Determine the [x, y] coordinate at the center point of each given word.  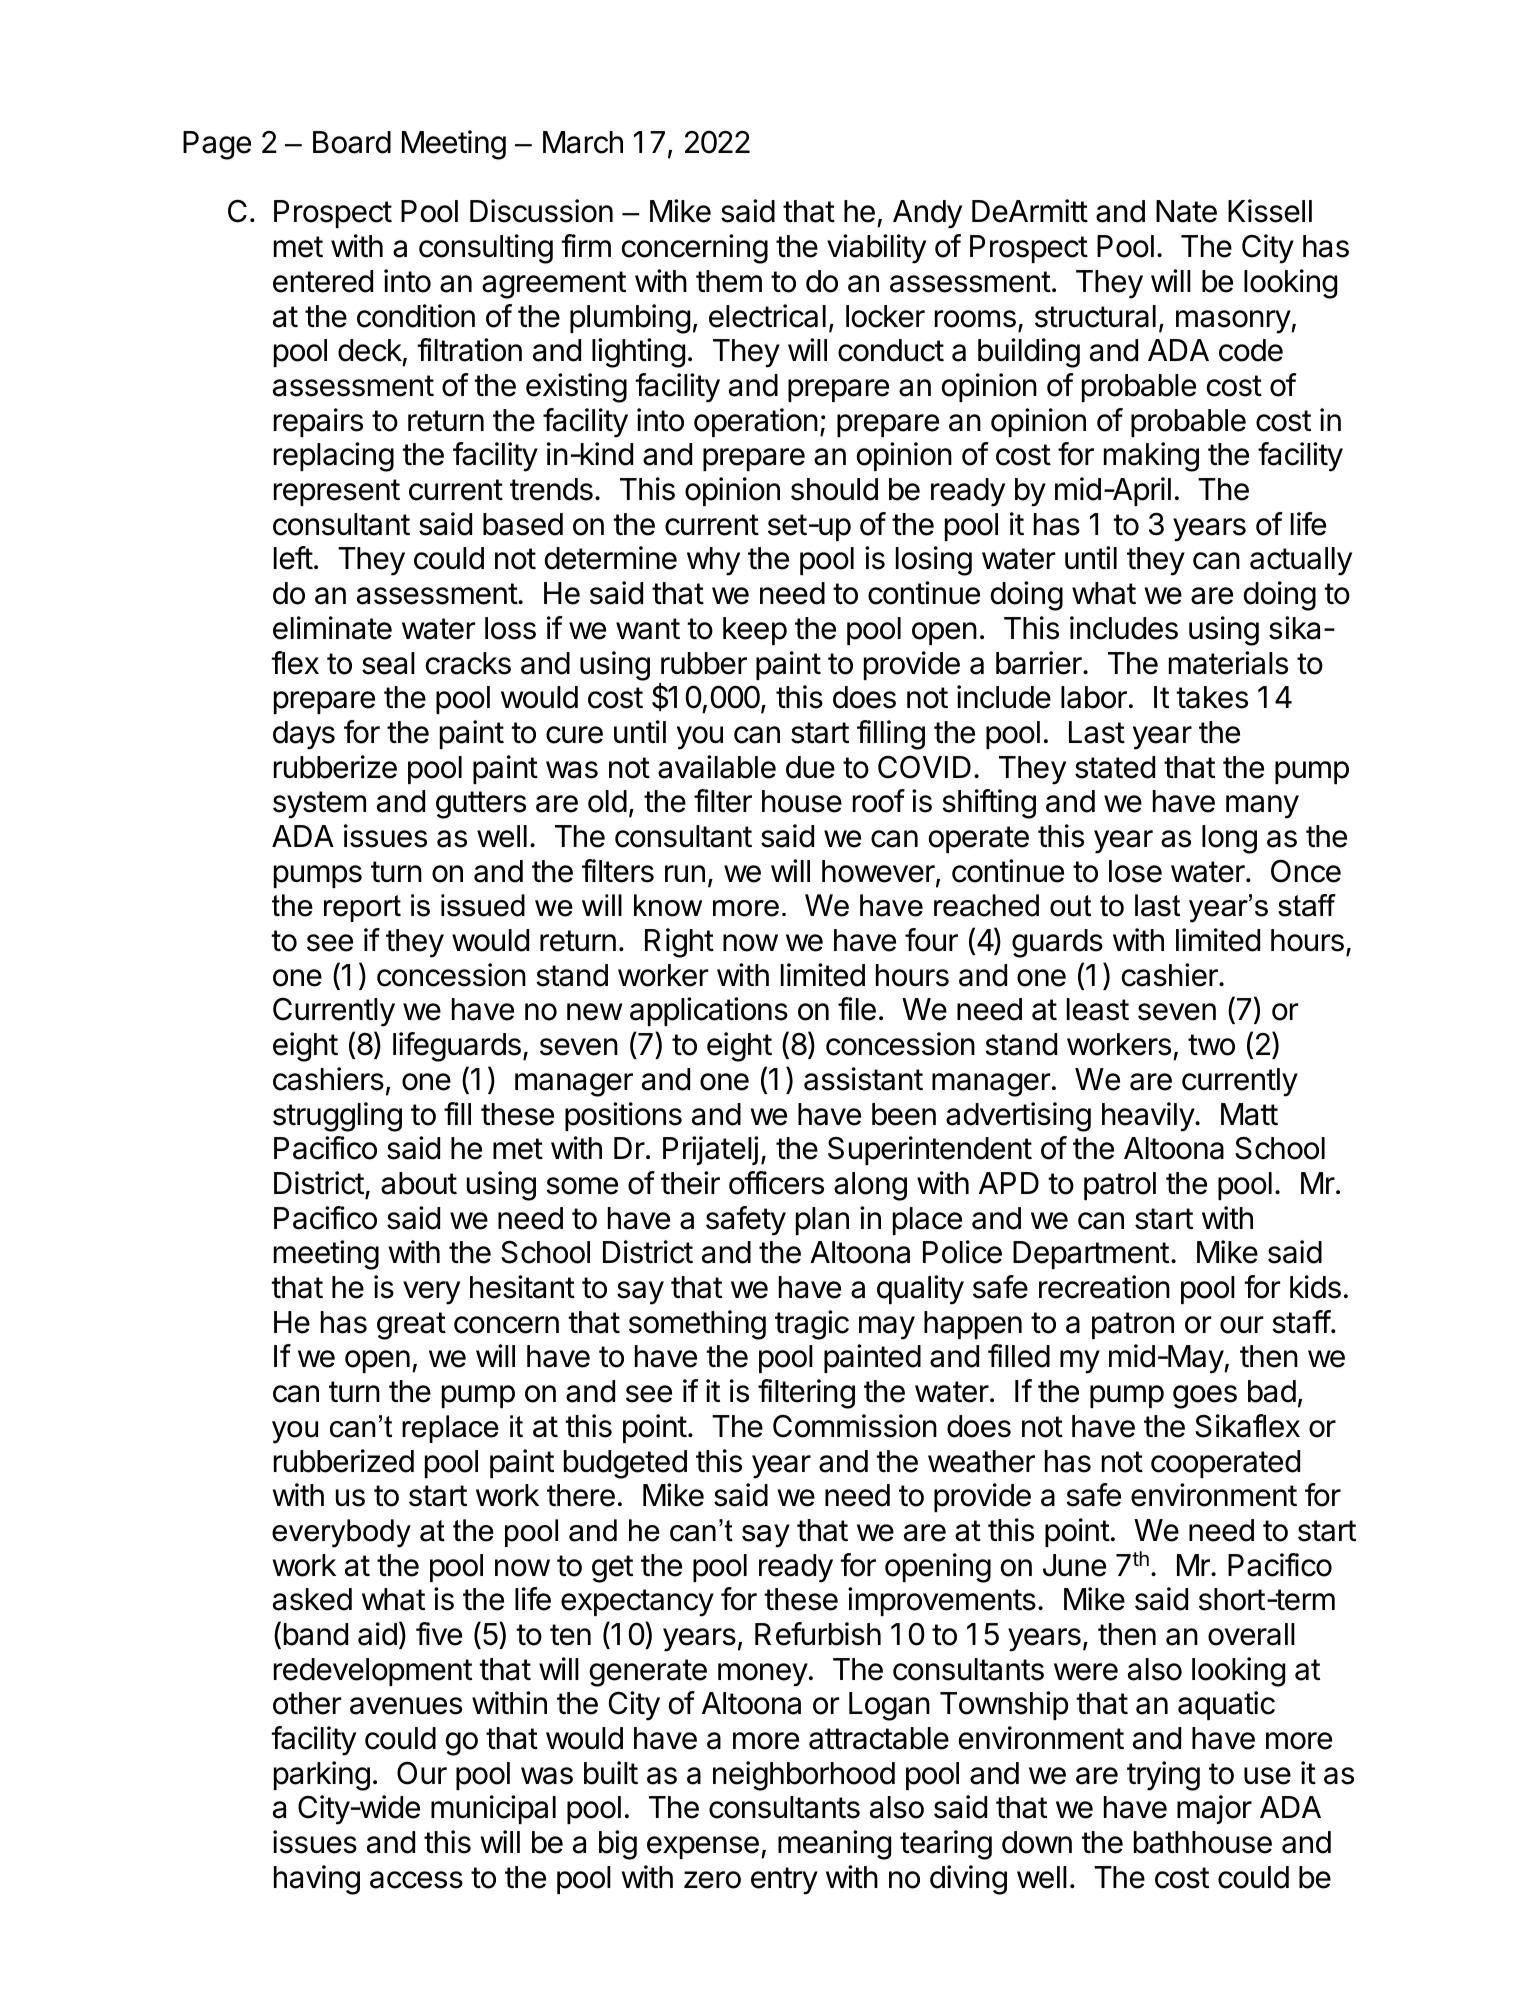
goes [1205, 1397]
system [319, 805]
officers [776, 1183]
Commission [855, 1426]
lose [1135, 871]
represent [337, 492]
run [685, 873]
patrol [1120, 1186]
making [1151, 457]
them [729, 281]
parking [322, 1776]
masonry [1234, 322]
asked [312, 1599]
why [713, 561]
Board [352, 142]
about [419, 1183]
